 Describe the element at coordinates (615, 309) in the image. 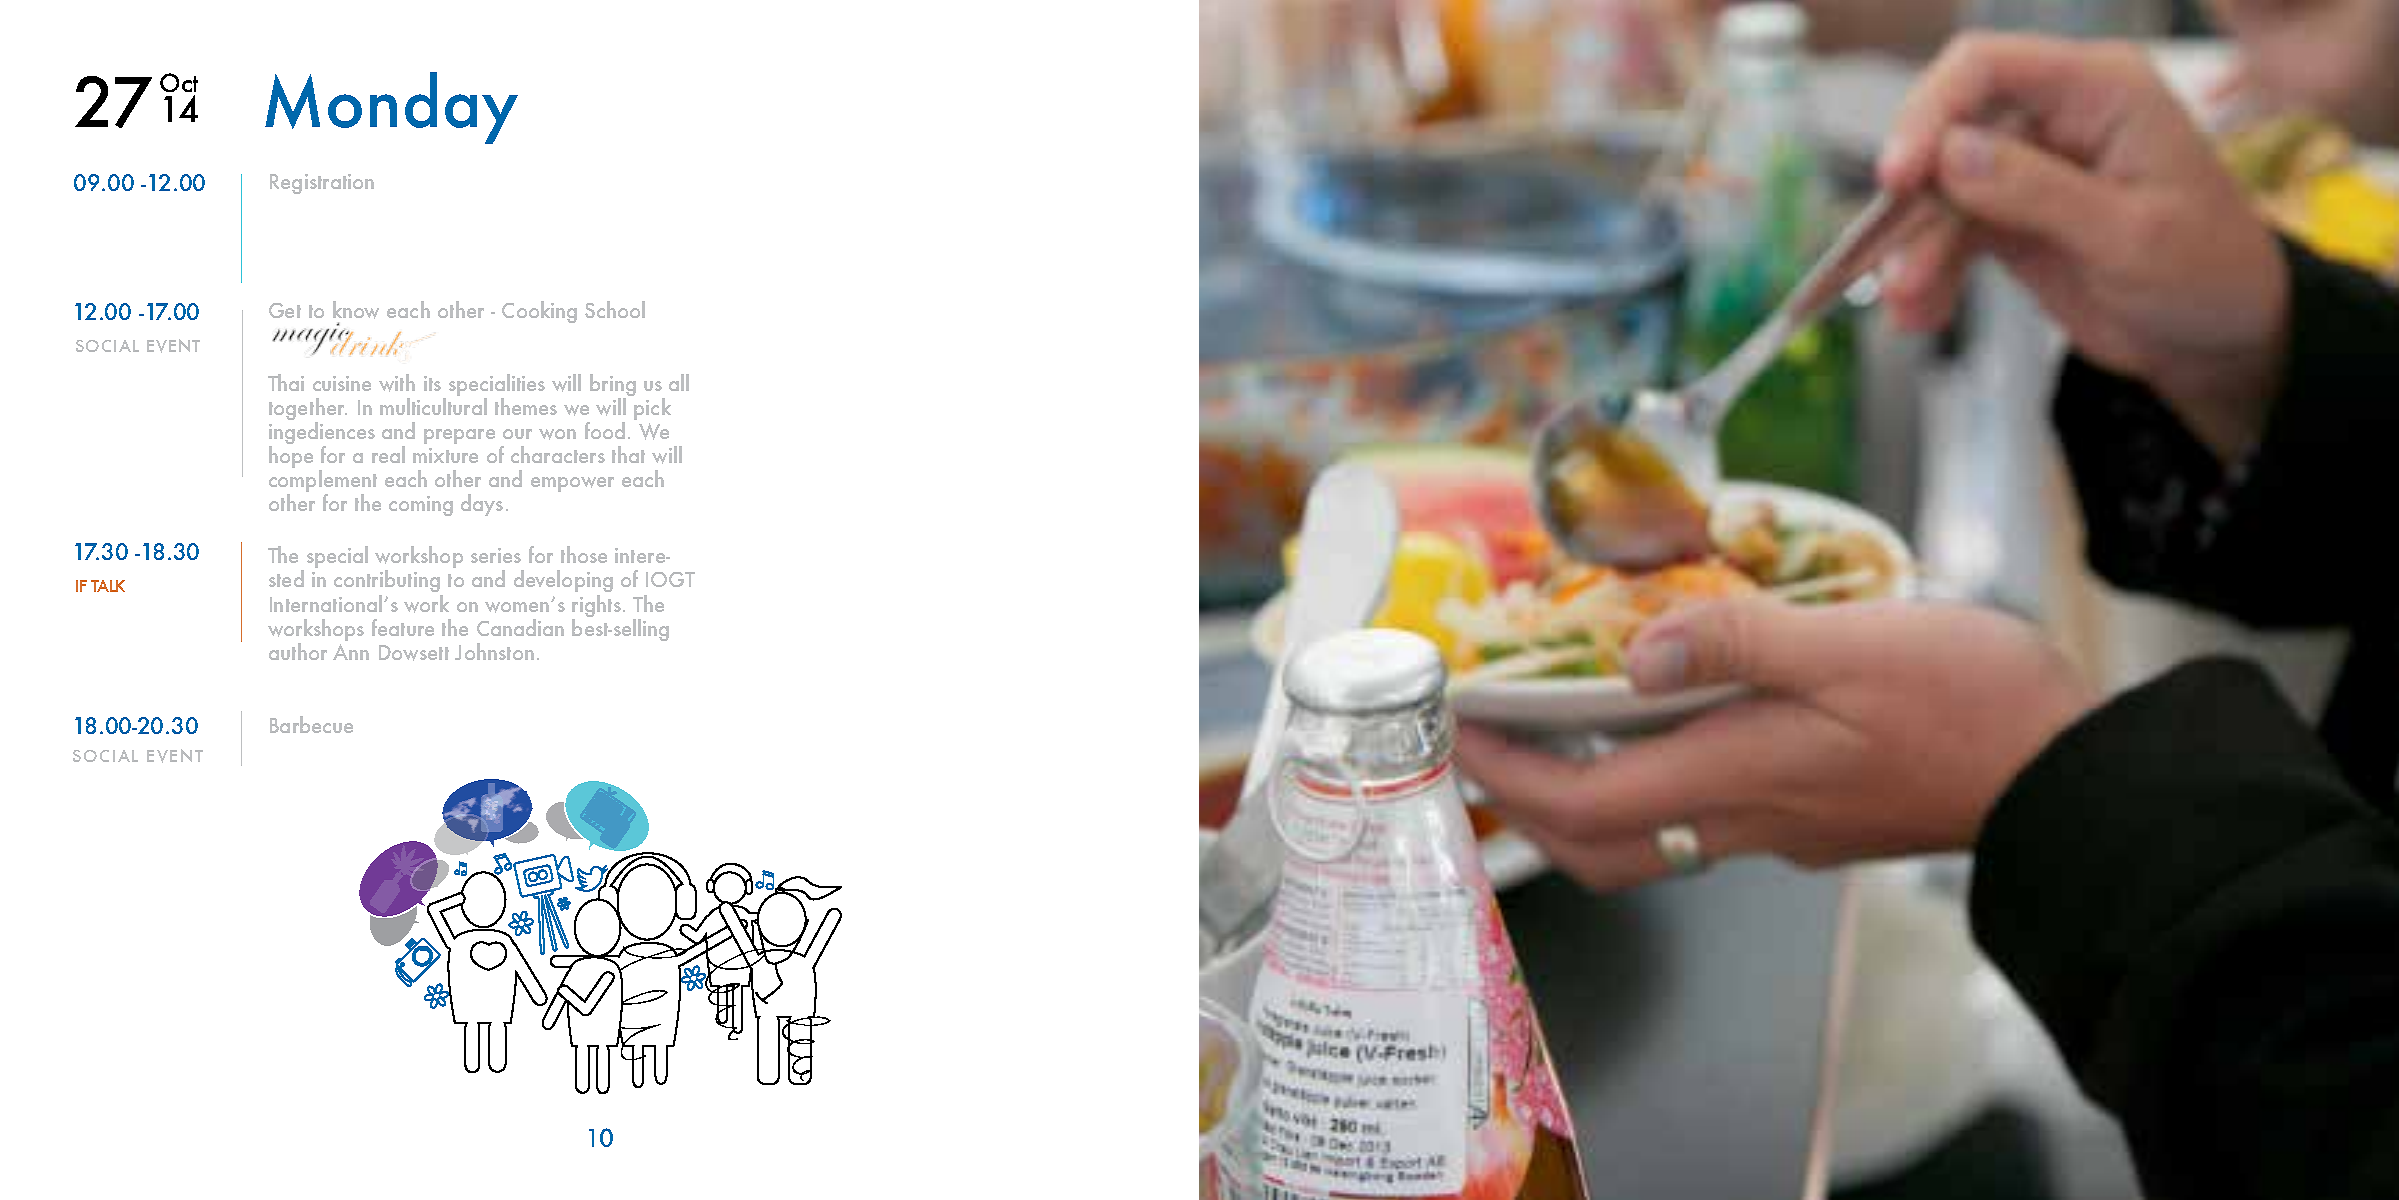

I see `School` at that location.
